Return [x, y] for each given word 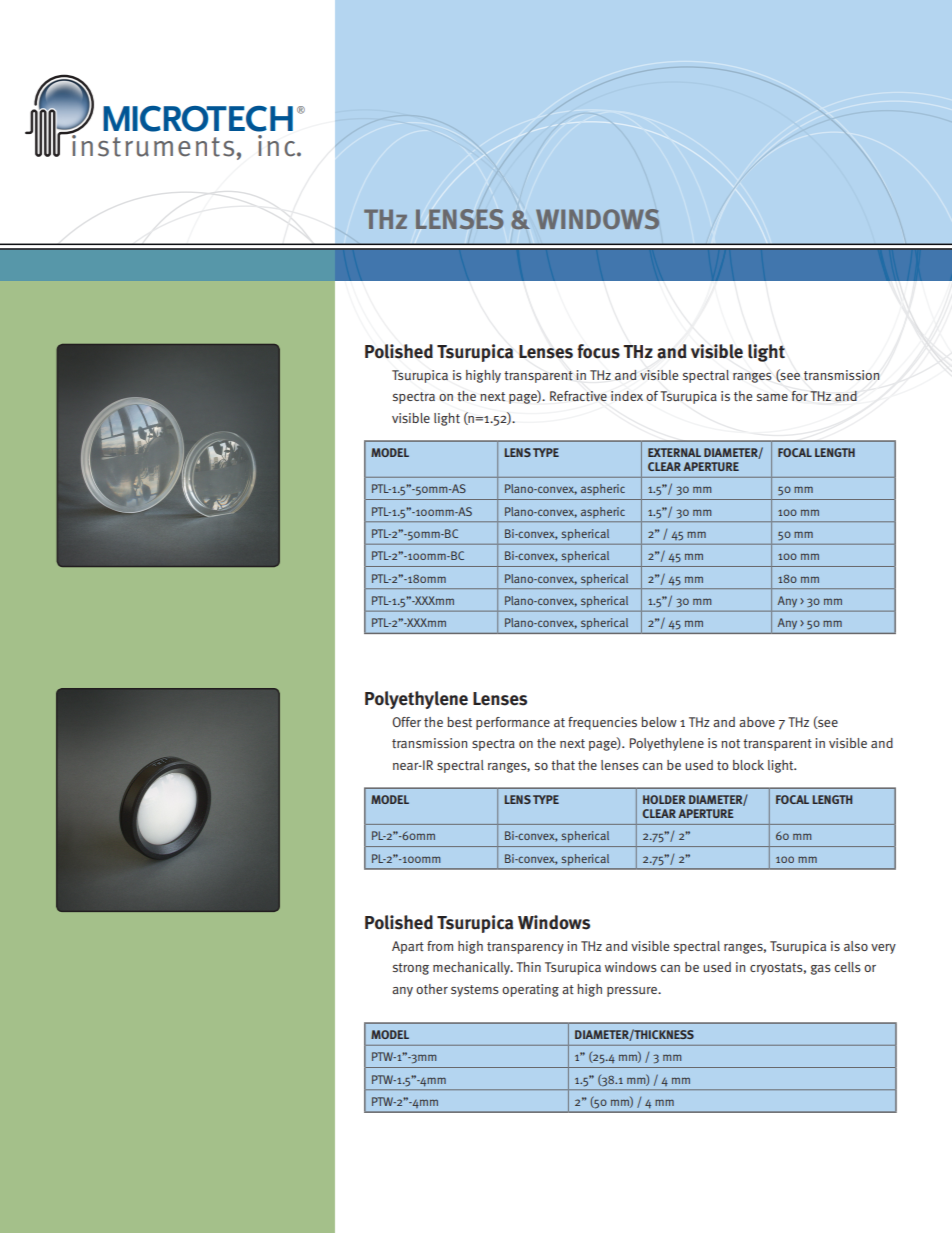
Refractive [578, 396]
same [772, 397]
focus [598, 351]
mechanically [472, 968]
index [627, 396]
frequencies [602, 723]
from [440, 946]
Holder [664, 799]
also [856, 946]
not [730, 743]
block [748, 765]
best [459, 722]
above [757, 722]
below [659, 722]
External [674, 452]
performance [513, 723]
